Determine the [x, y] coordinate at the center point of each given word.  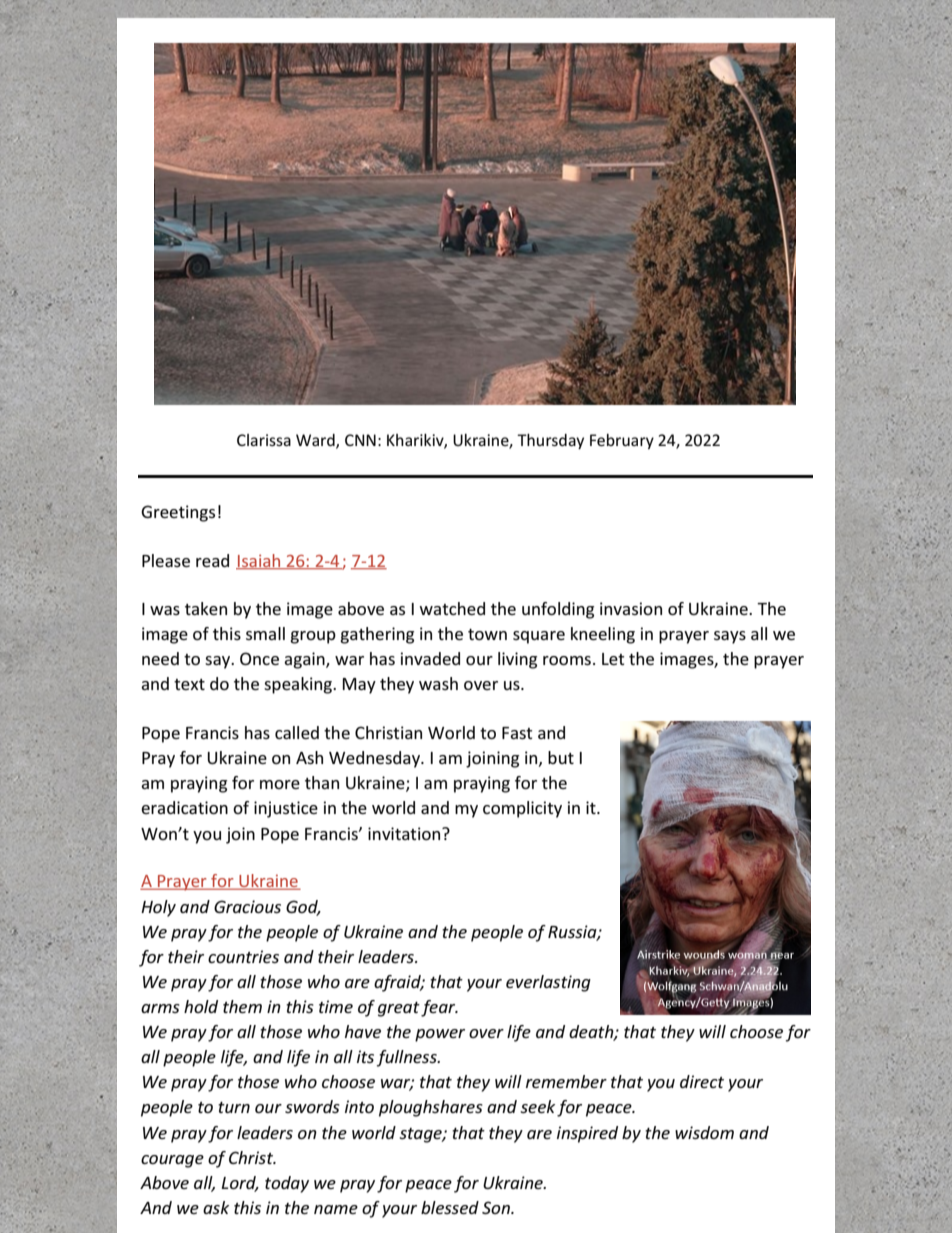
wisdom [704, 1132]
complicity [522, 809]
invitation [405, 833]
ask [216, 1207]
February [622, 441]
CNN [360, 440]
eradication [184, 807]
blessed [450, 1207]
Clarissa [264, 440]
